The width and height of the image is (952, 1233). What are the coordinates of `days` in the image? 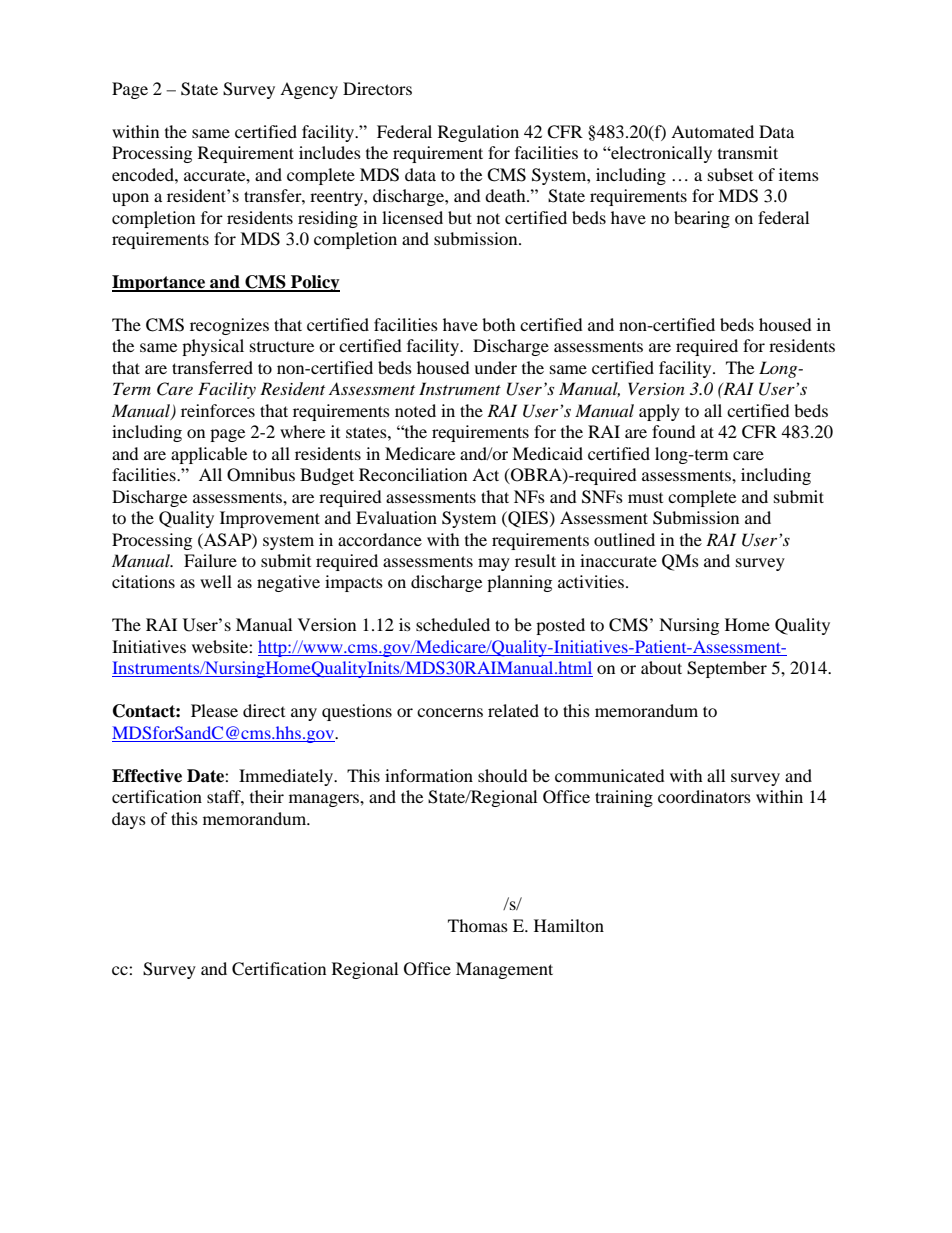 It's located at (129, 820).
